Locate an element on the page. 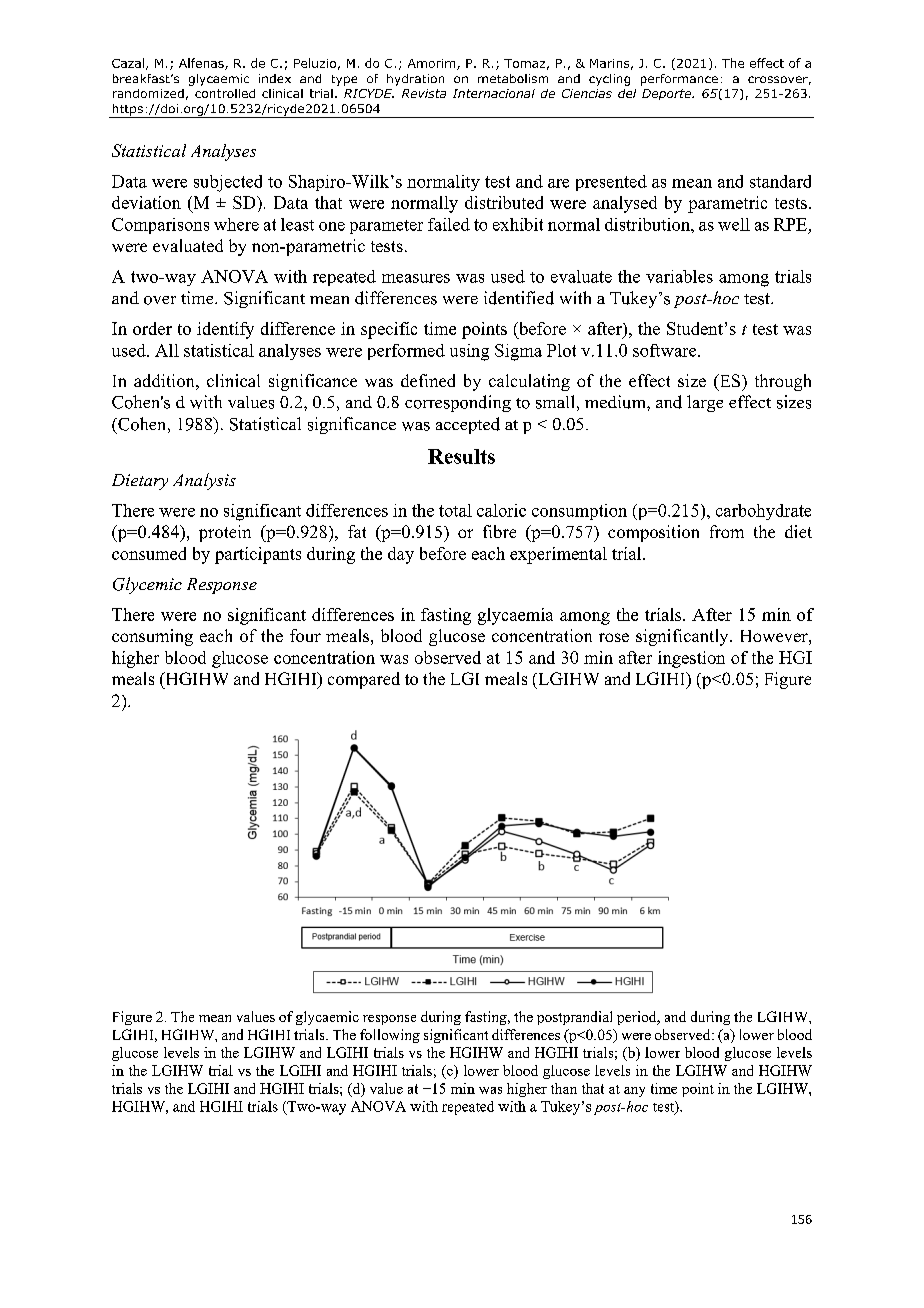  accepted is located at coordinates (468, 425).
